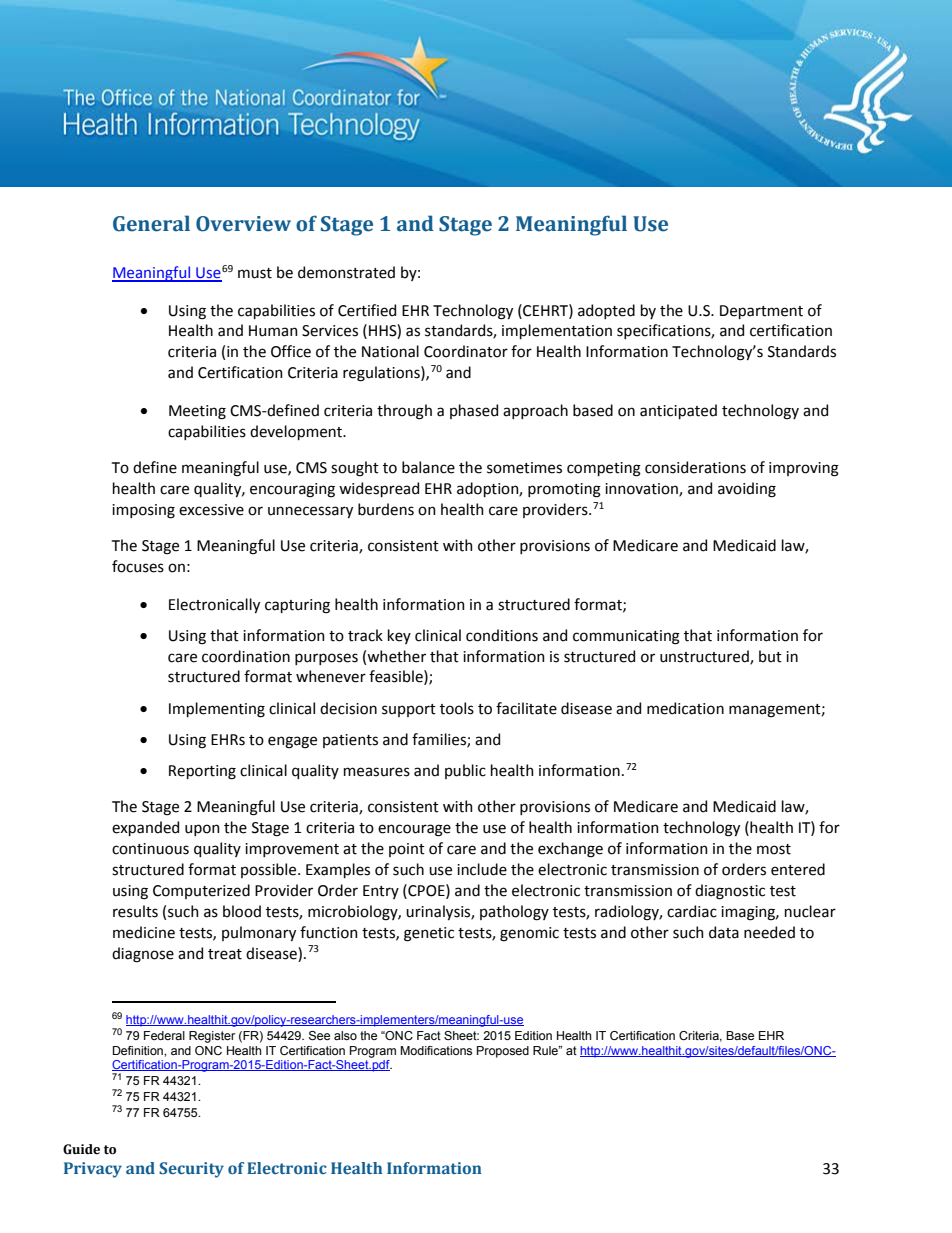 The width and height of the page is (952, 1233). What do you see at coordinates (217, 710) in the page?
I see `Implementing` at bounding box center [217, 710].
